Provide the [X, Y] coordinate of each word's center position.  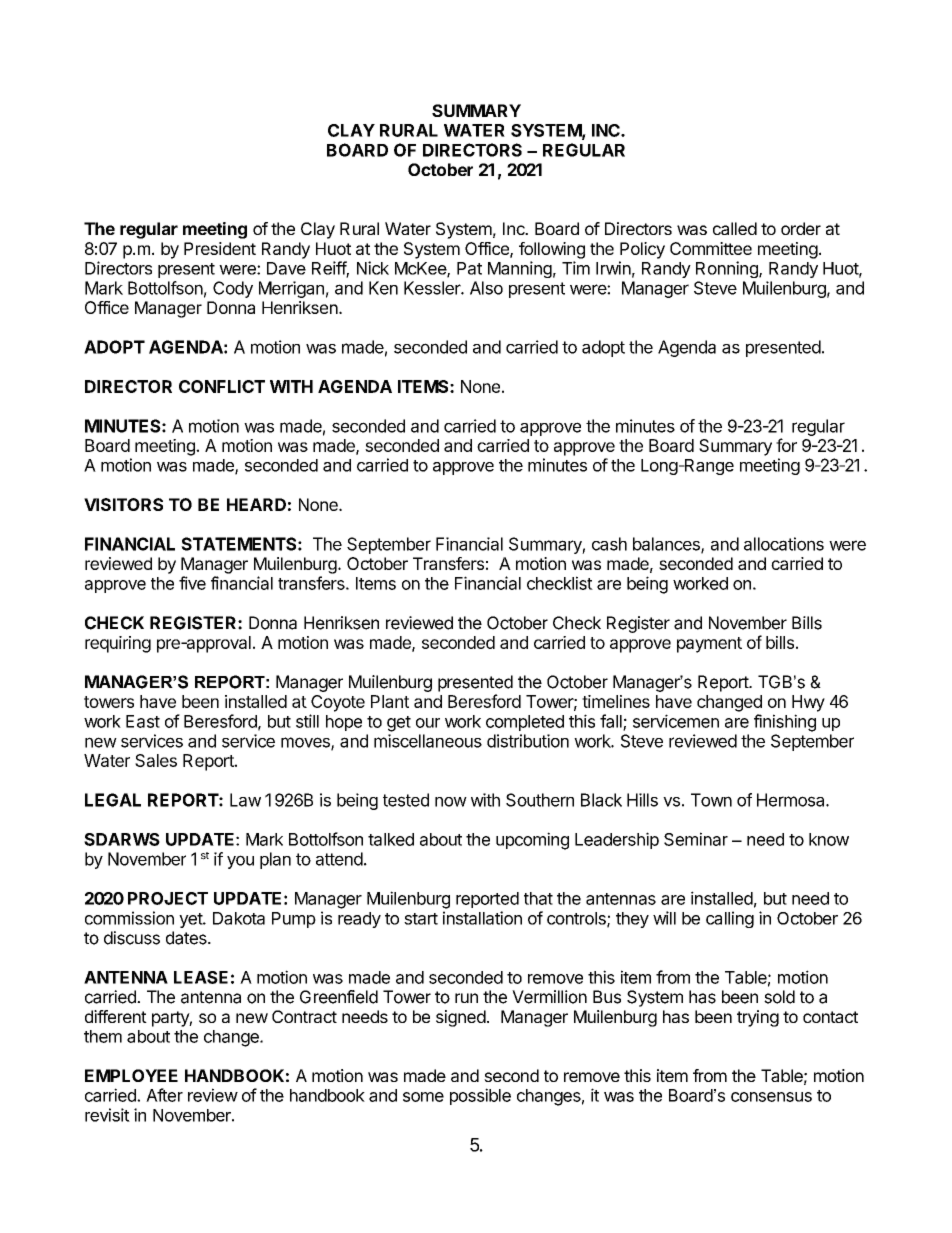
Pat [469, 268]
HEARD [256, 504]
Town [711, 800]
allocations [784, 544]
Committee [711, 248]
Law [245, 800]
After [164, 1095]
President [220, 248]
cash [609, 544]
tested [406, 800]
